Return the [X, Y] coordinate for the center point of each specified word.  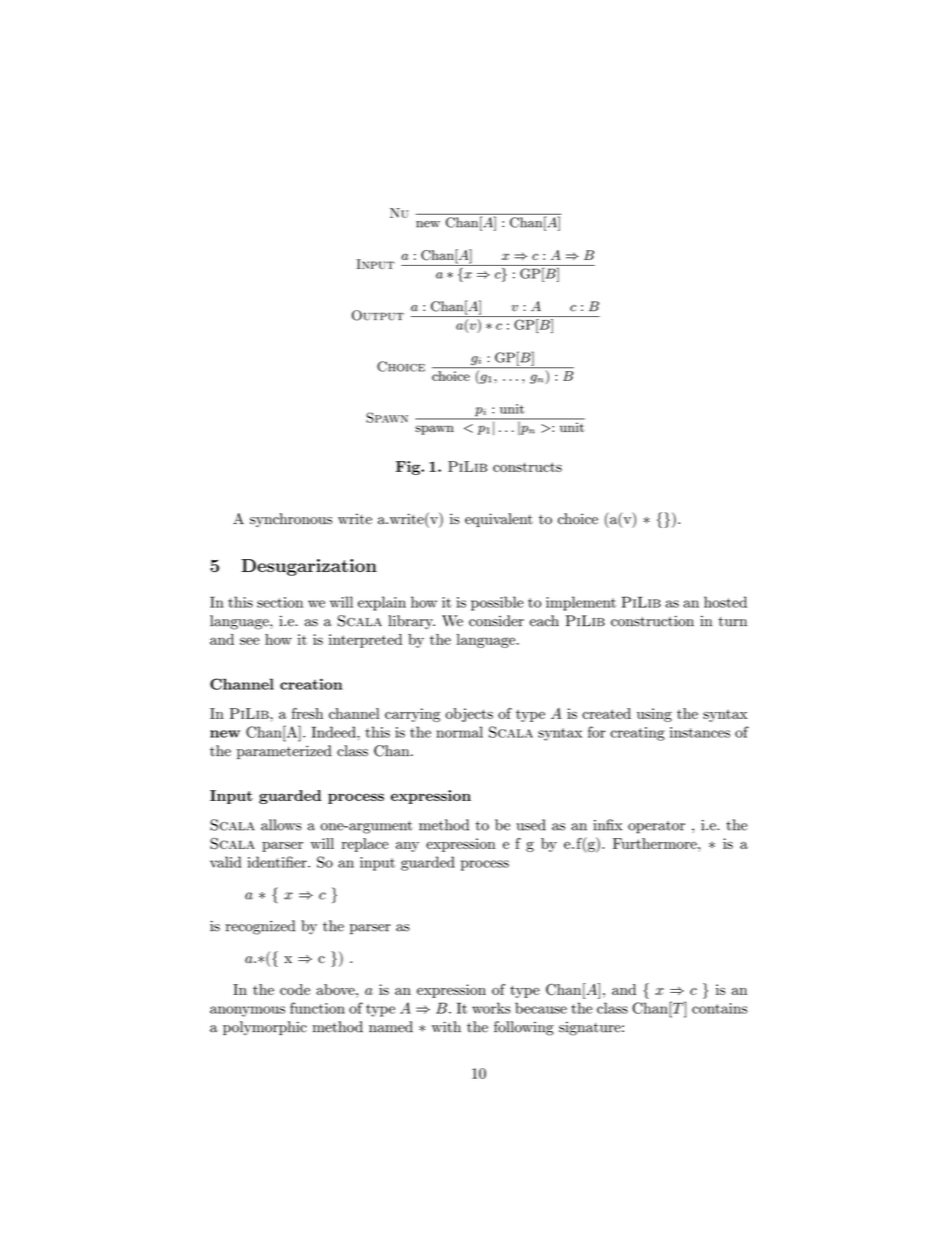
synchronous [291, 520]
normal [459, 732]
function [317, 1008]
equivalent [499, 520]
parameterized [284, 752]
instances [700, 732]
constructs [527, 467]
